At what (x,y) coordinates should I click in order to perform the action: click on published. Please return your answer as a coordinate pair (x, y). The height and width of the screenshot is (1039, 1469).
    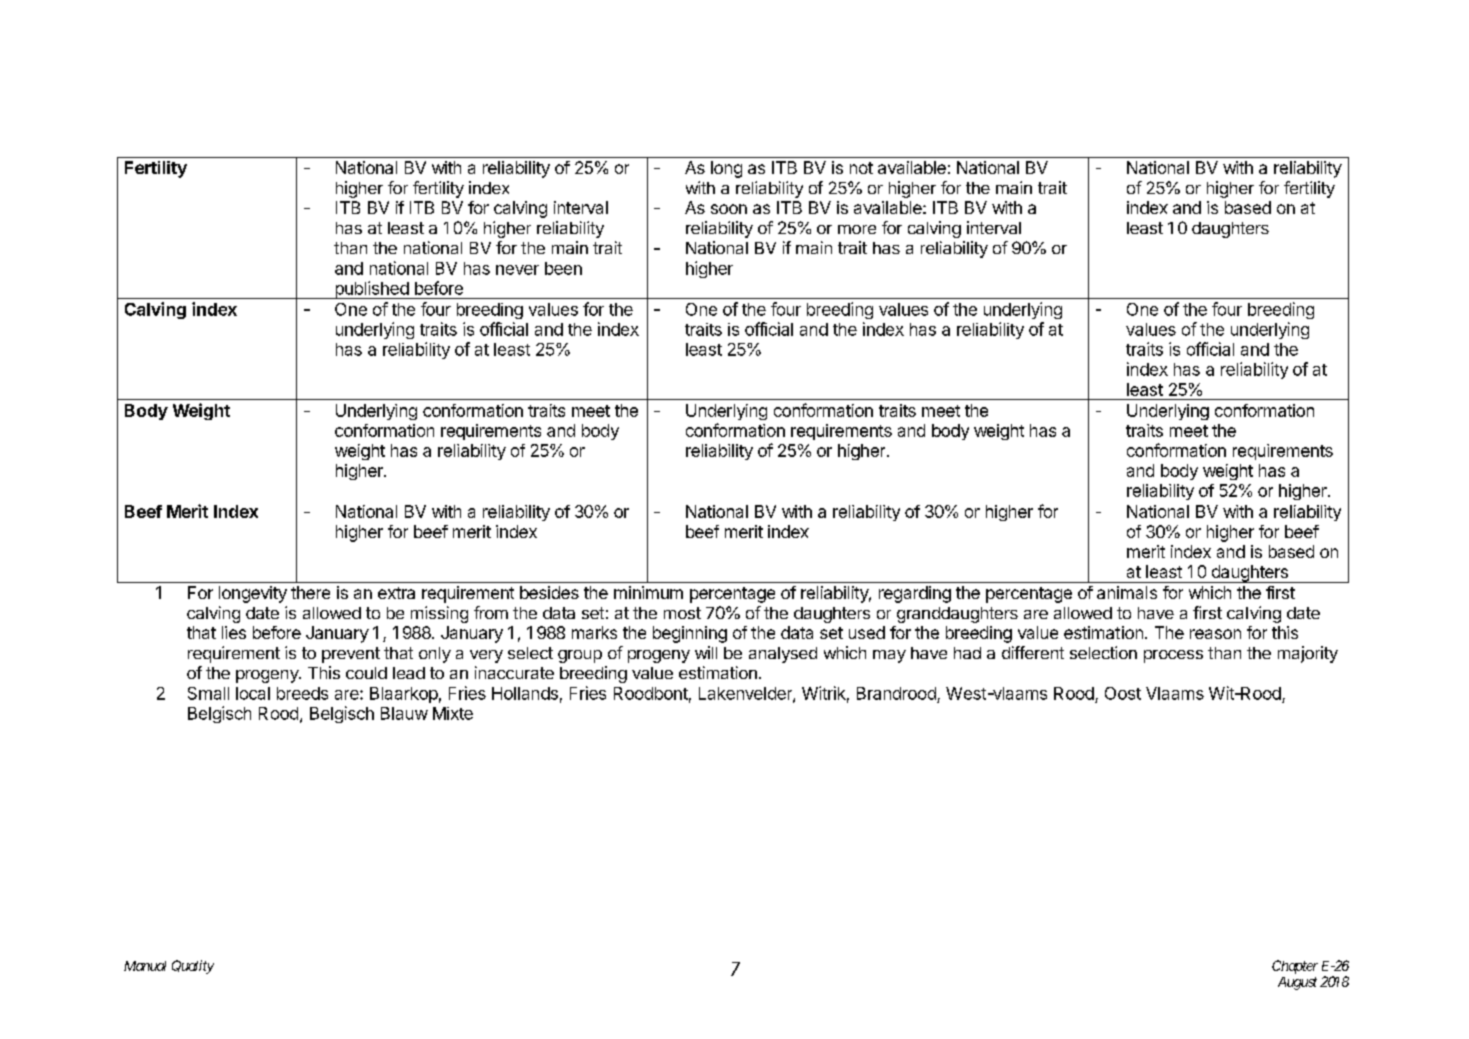
    Looking at the image, I should click on (371, 290).
